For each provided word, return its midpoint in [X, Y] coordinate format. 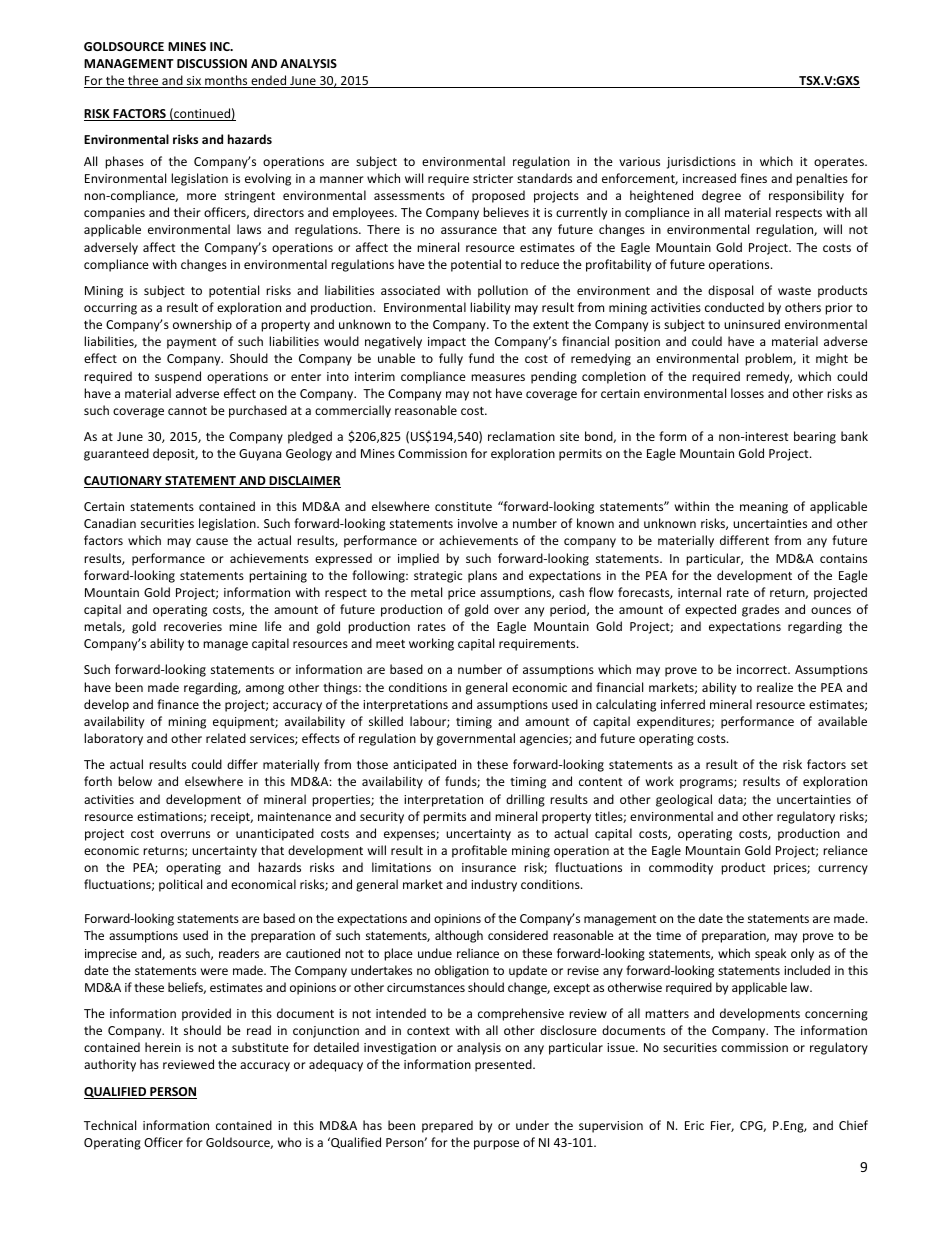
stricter [493, 178]
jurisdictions [701, 162]
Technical [110, 1125]
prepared [447, 1126]
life [273, 626]
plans [482, 576]
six [194, 82]
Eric [694, 1125]
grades [760, 610]
